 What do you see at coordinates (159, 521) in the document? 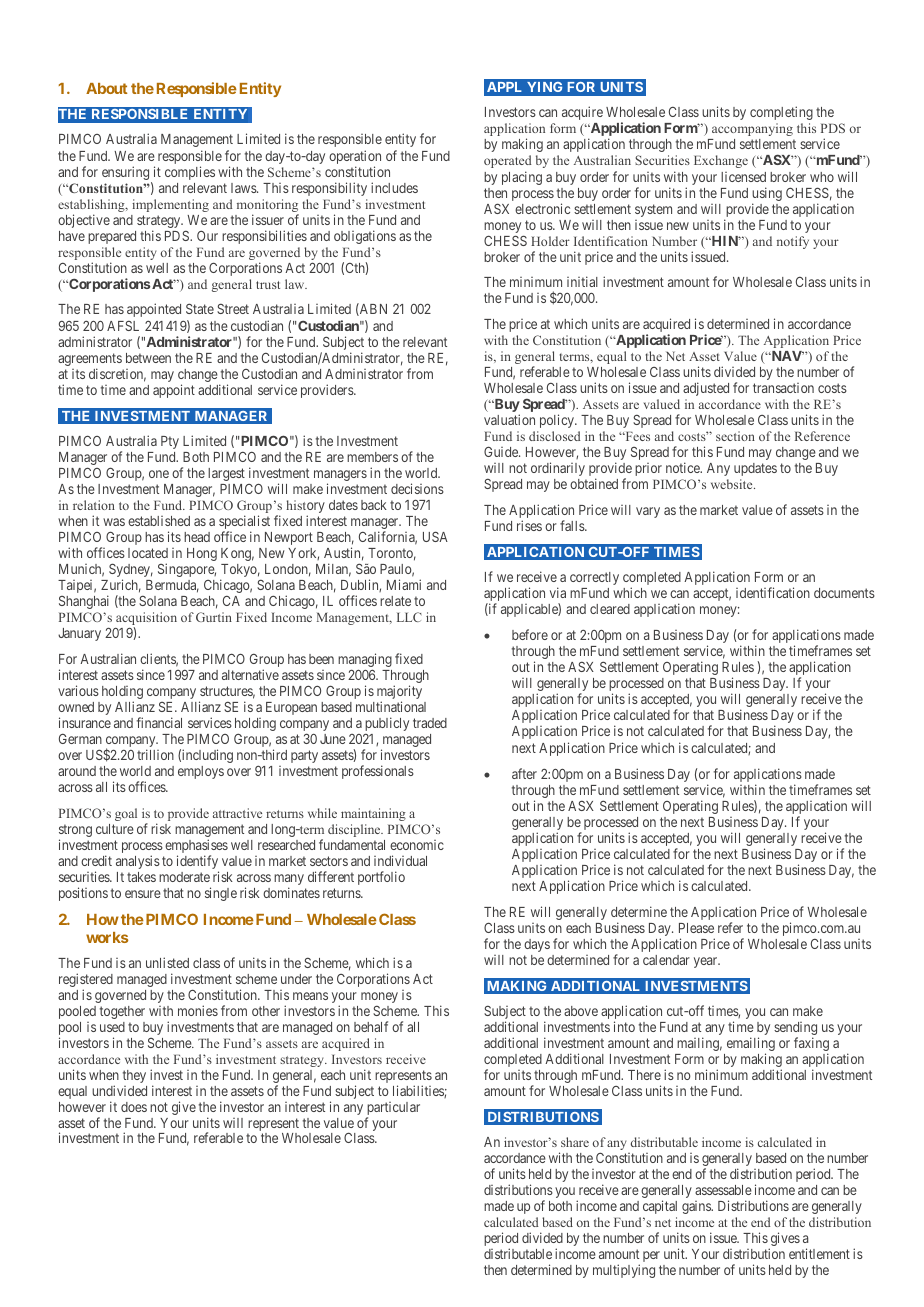
I see `established` at bounding box center [159, 521].
